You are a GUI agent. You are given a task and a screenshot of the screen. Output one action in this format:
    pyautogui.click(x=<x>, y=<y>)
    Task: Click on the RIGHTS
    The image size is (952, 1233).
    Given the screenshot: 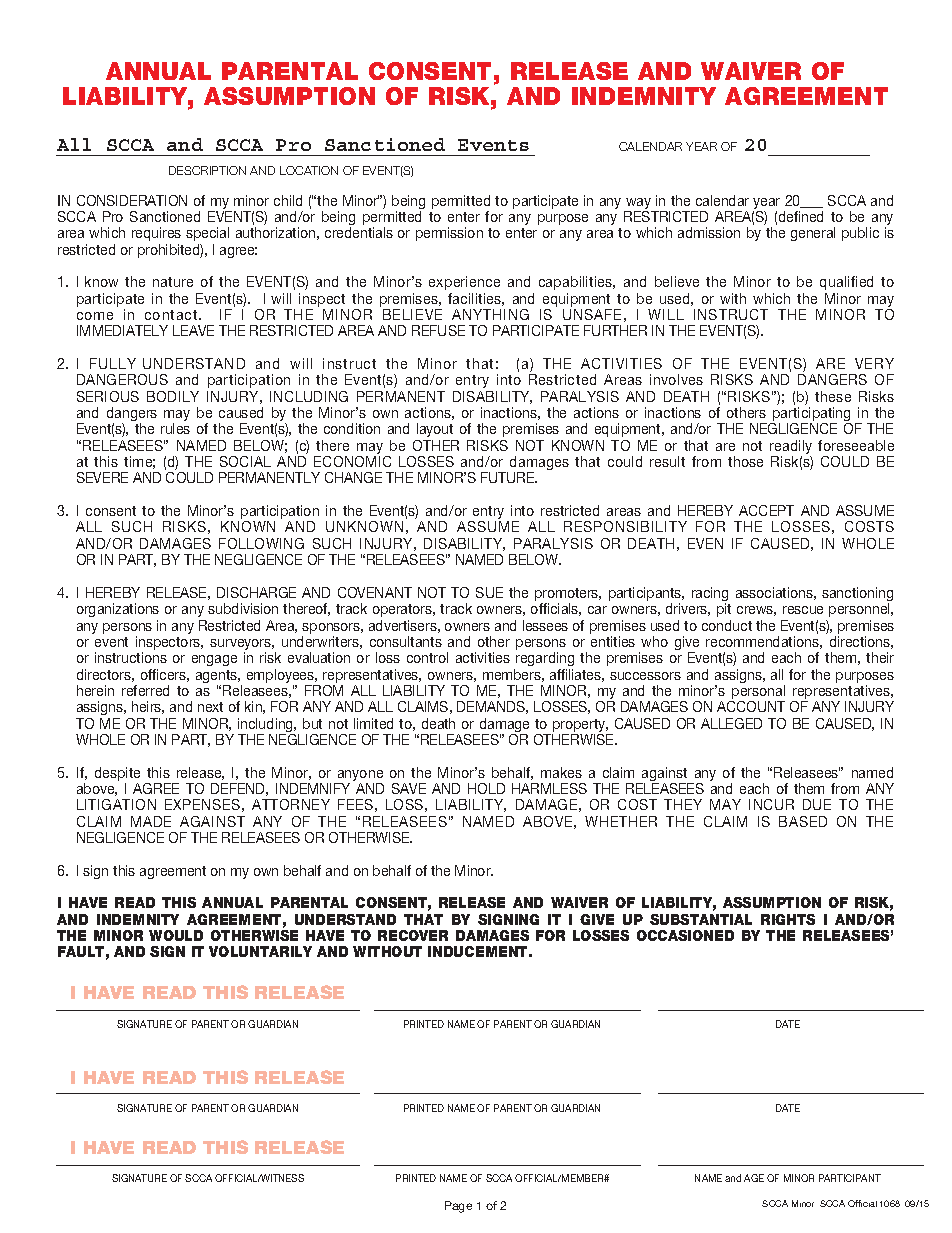 What is the action you would take?
    pyautogui.click(x=788, y=919)
